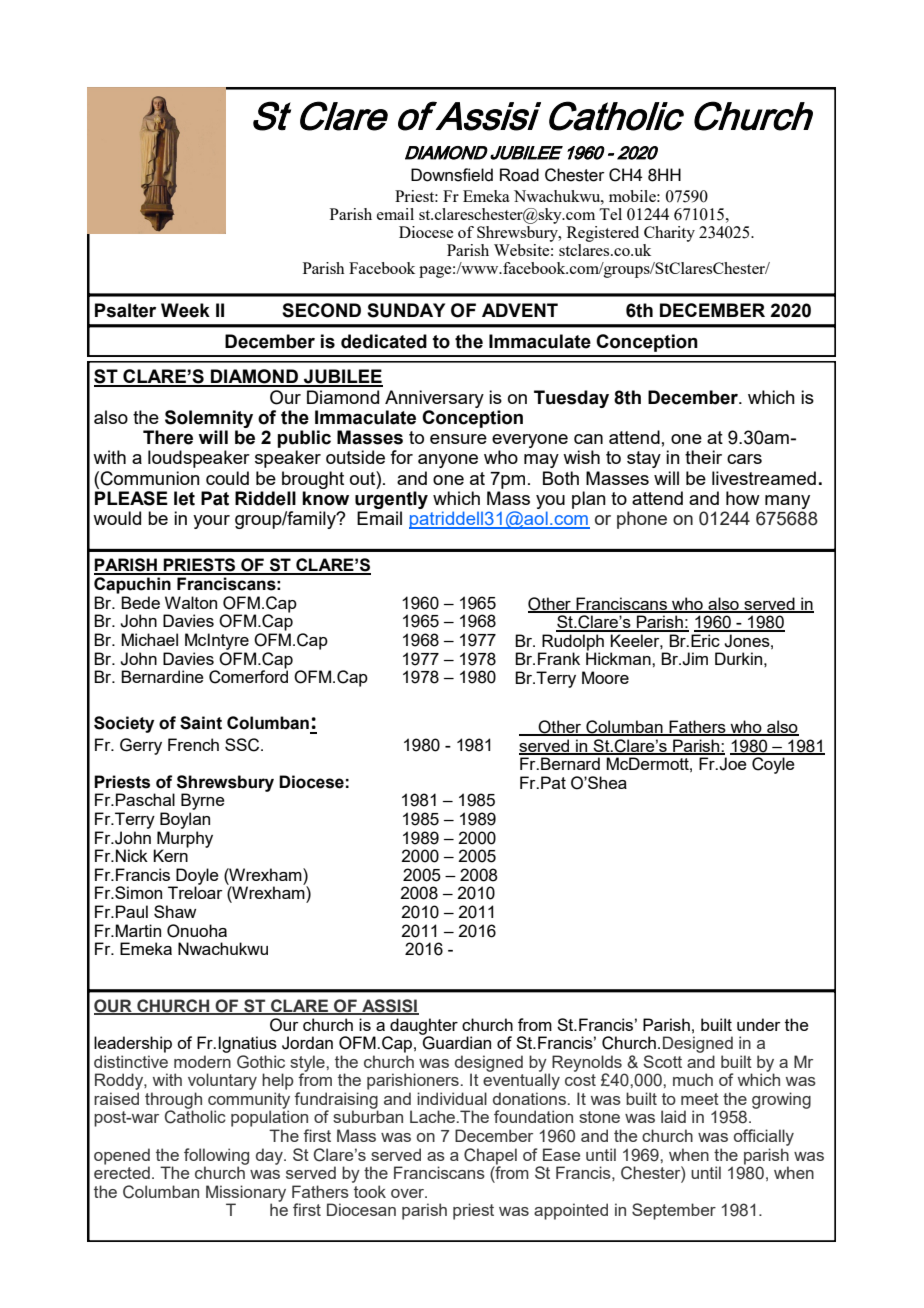 The image size is (924, 1308). What do you see at coordinates (409, 1193) in the screenshot?
I see `over` at bounding box center [409, 1193].
